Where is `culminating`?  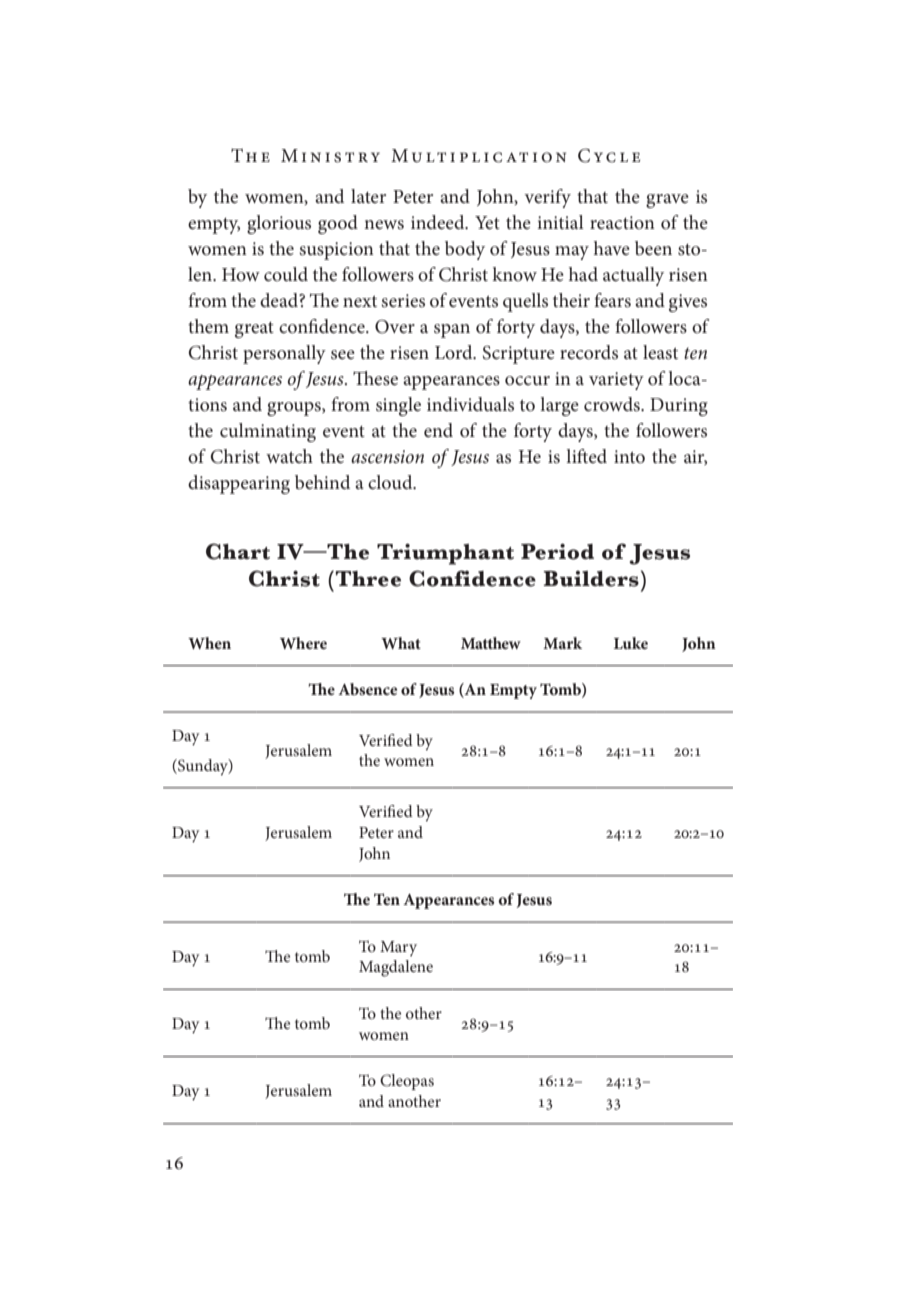 culminating is located at coordinates (268, 432).
